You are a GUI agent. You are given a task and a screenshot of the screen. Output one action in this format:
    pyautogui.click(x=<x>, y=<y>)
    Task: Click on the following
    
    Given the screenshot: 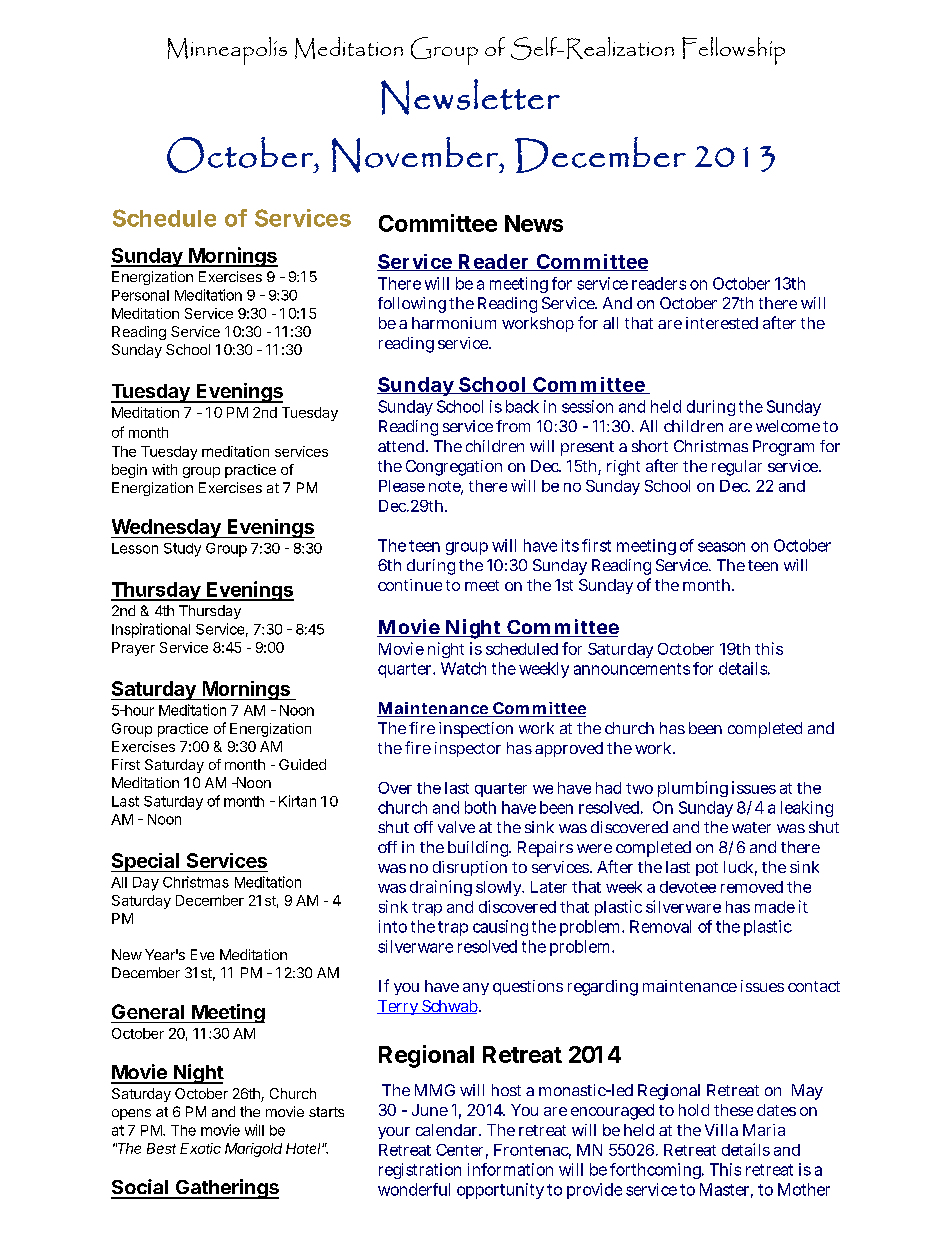 What is the action you would take?
    pyautogui.click(x=412, y=305)
